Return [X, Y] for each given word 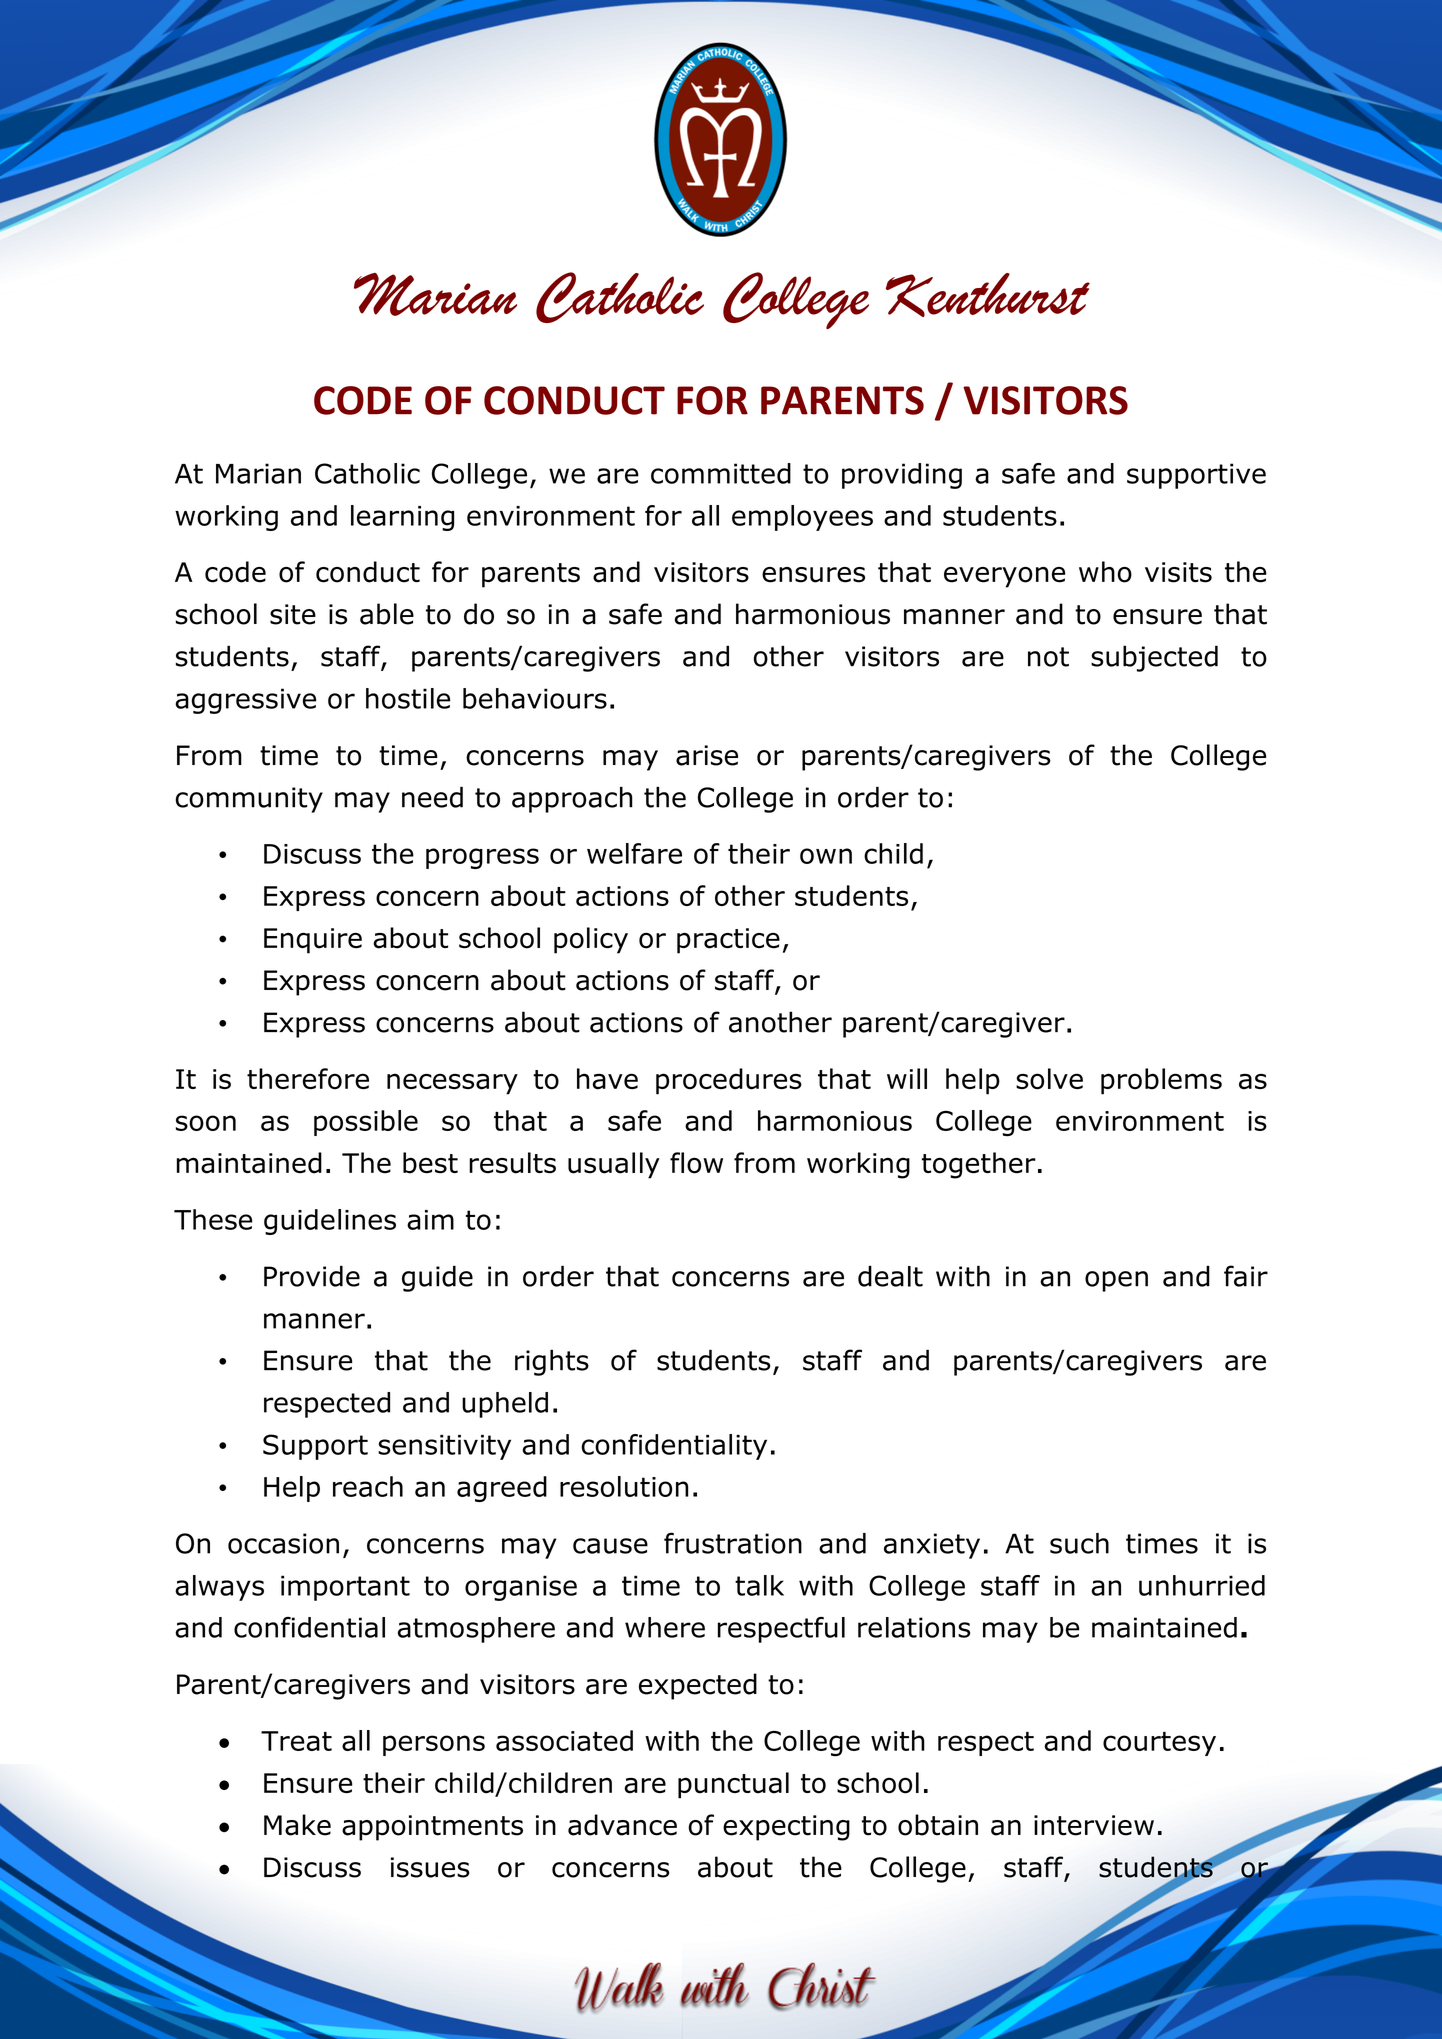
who [1105, 572]
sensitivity [444, 1447]
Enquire [313, 941]
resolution [624, 1486]
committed [721, 473]
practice [728, 941]
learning [402, 518]
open [1116, 1281]
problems [1161, 1081]
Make [297, 1825]
